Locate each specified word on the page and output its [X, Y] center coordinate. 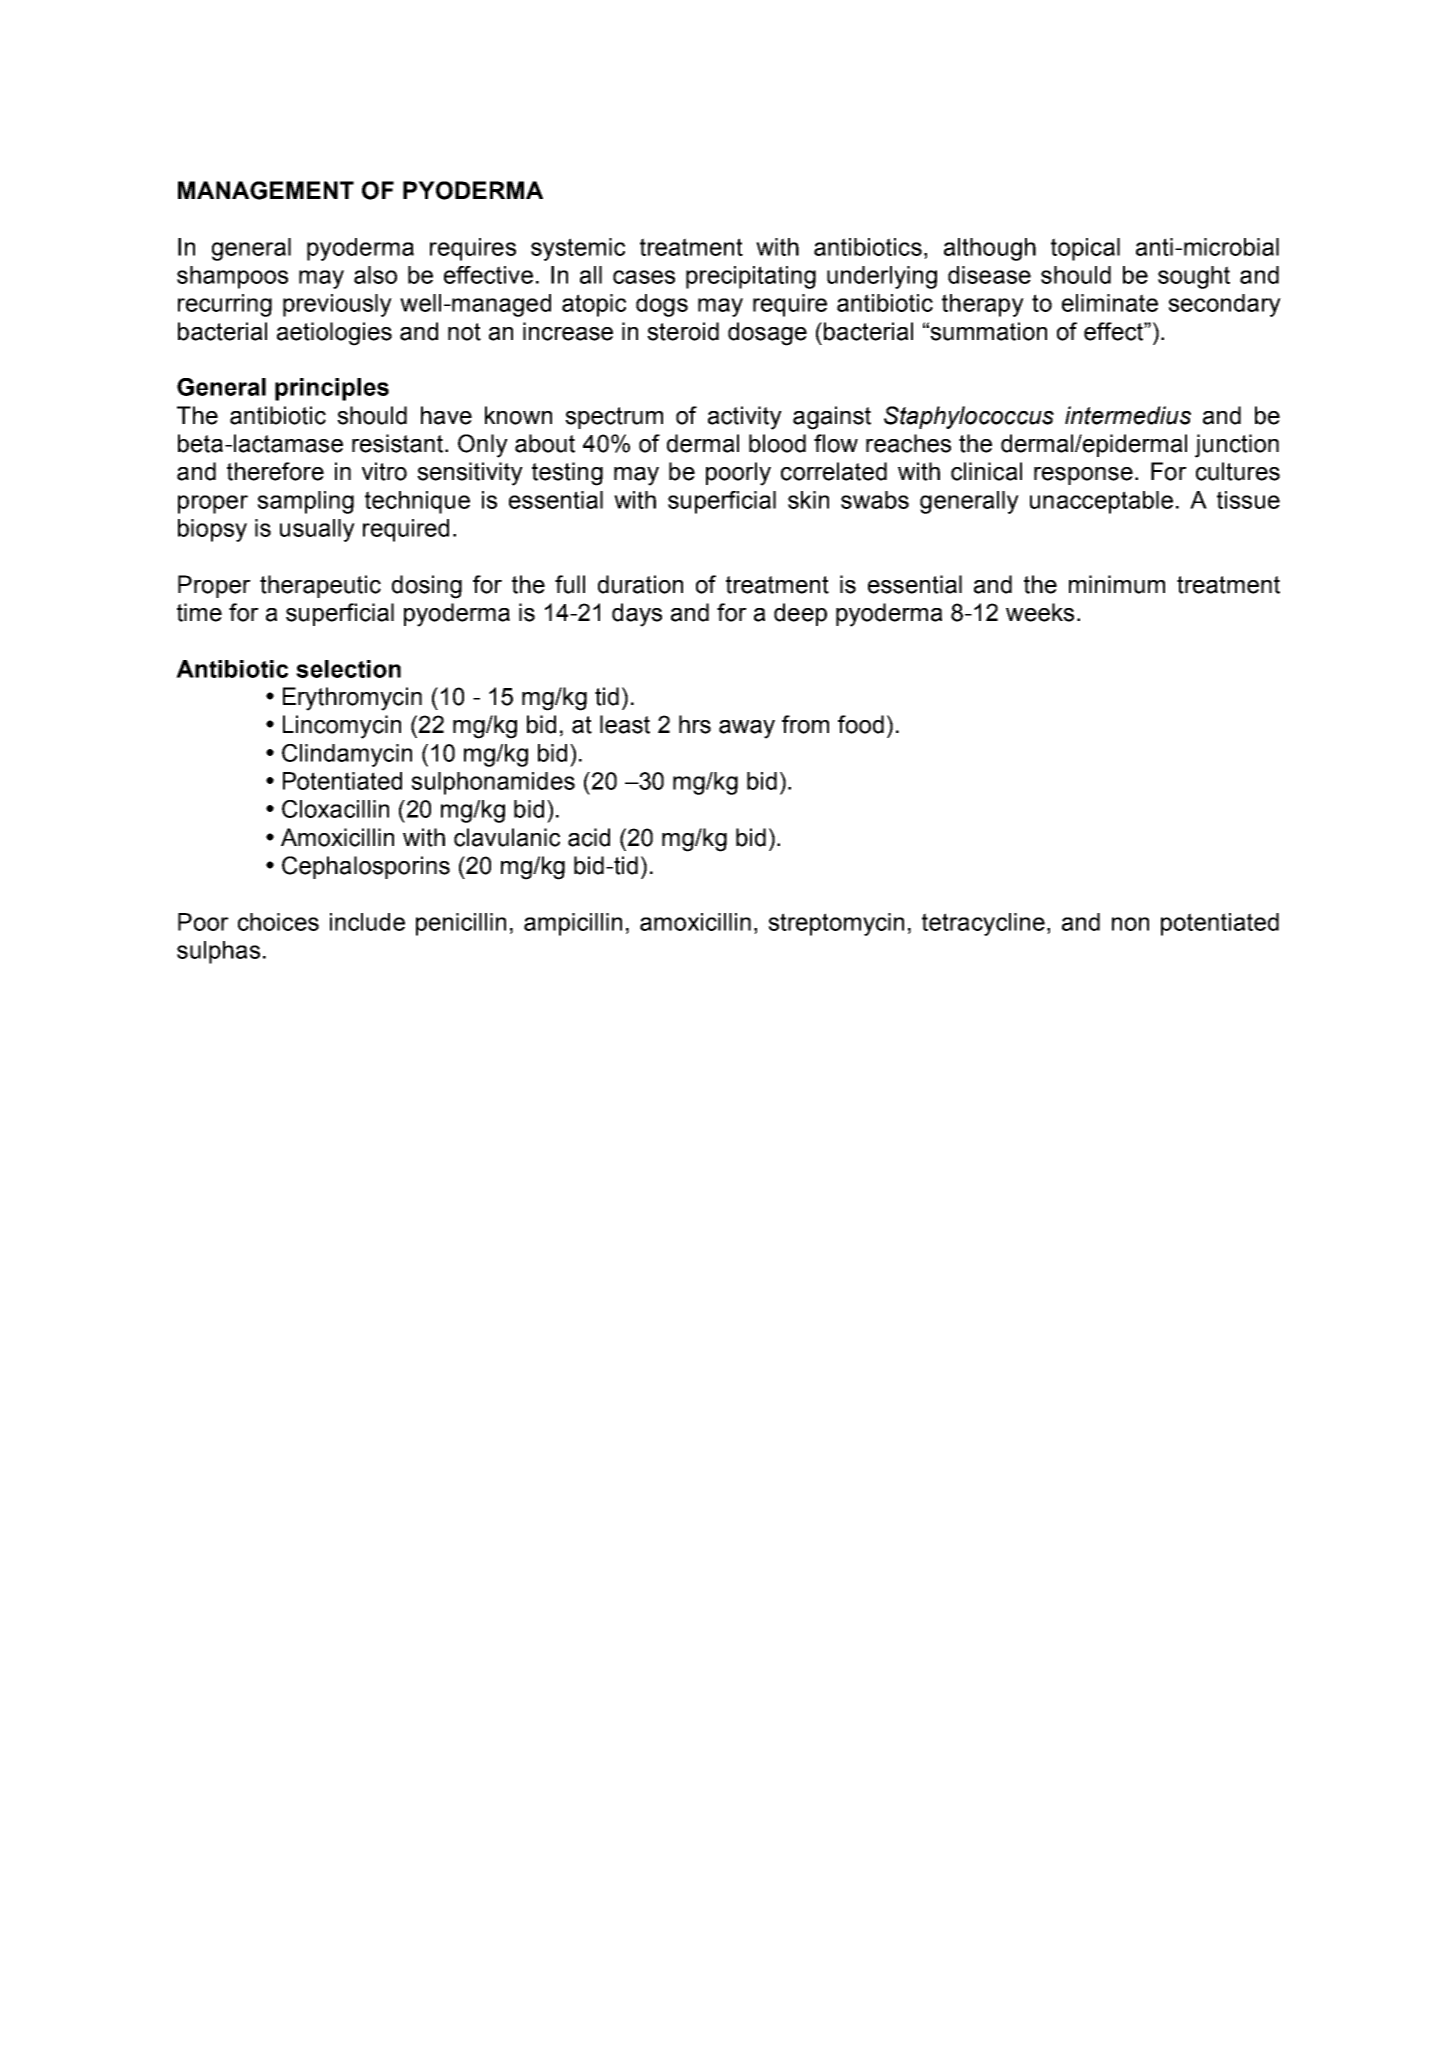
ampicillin [573, 924]
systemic [578, 249]
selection [348, 669]
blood [777, 443]
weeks [1040, 612]
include [367, 922]
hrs [695, 724]
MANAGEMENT [266, 190]
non [1130, 924]
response [1083, 476]
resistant [399, 443]
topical [1085, 249]
